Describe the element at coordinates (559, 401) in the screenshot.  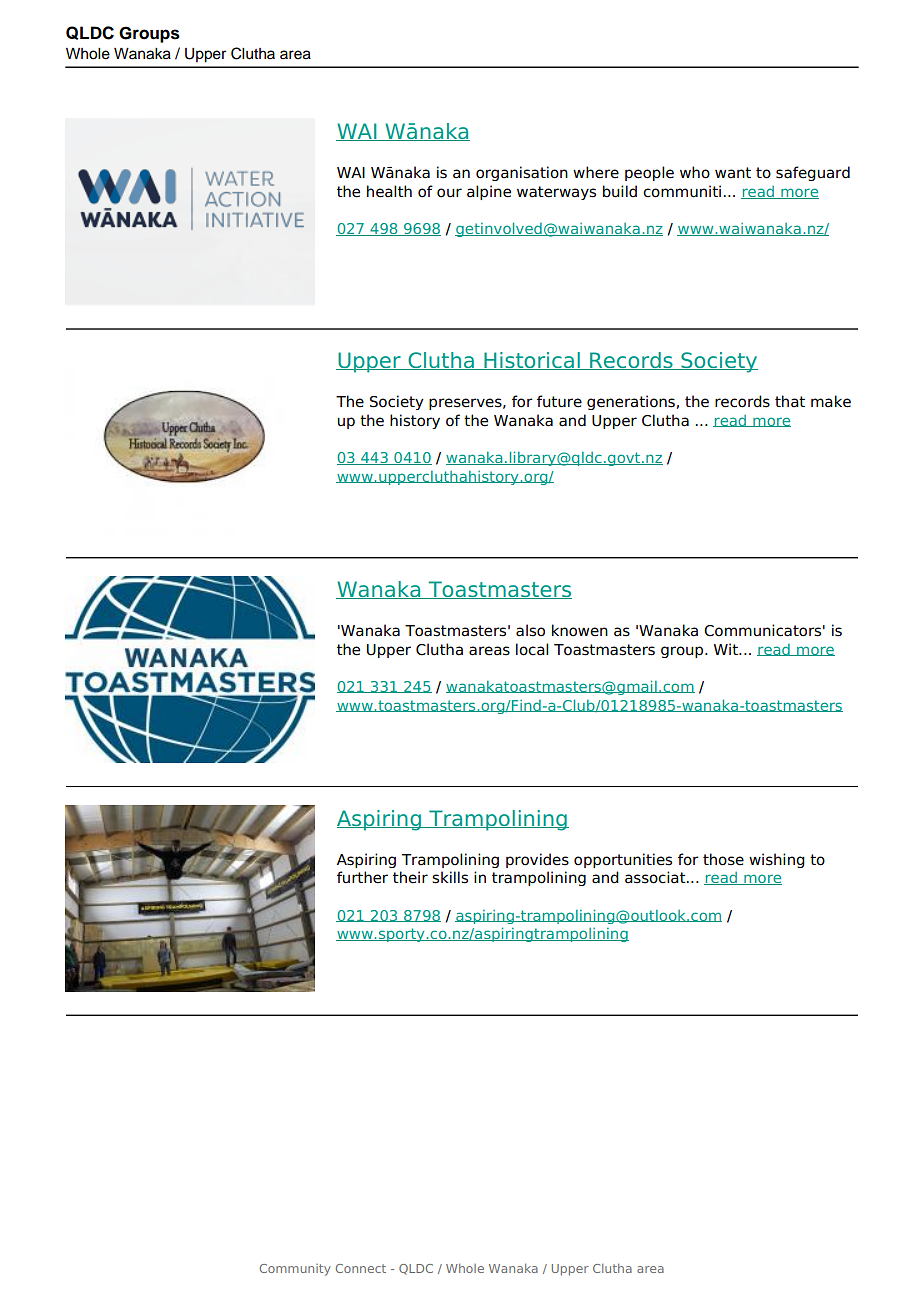
I see `future` at that location.
